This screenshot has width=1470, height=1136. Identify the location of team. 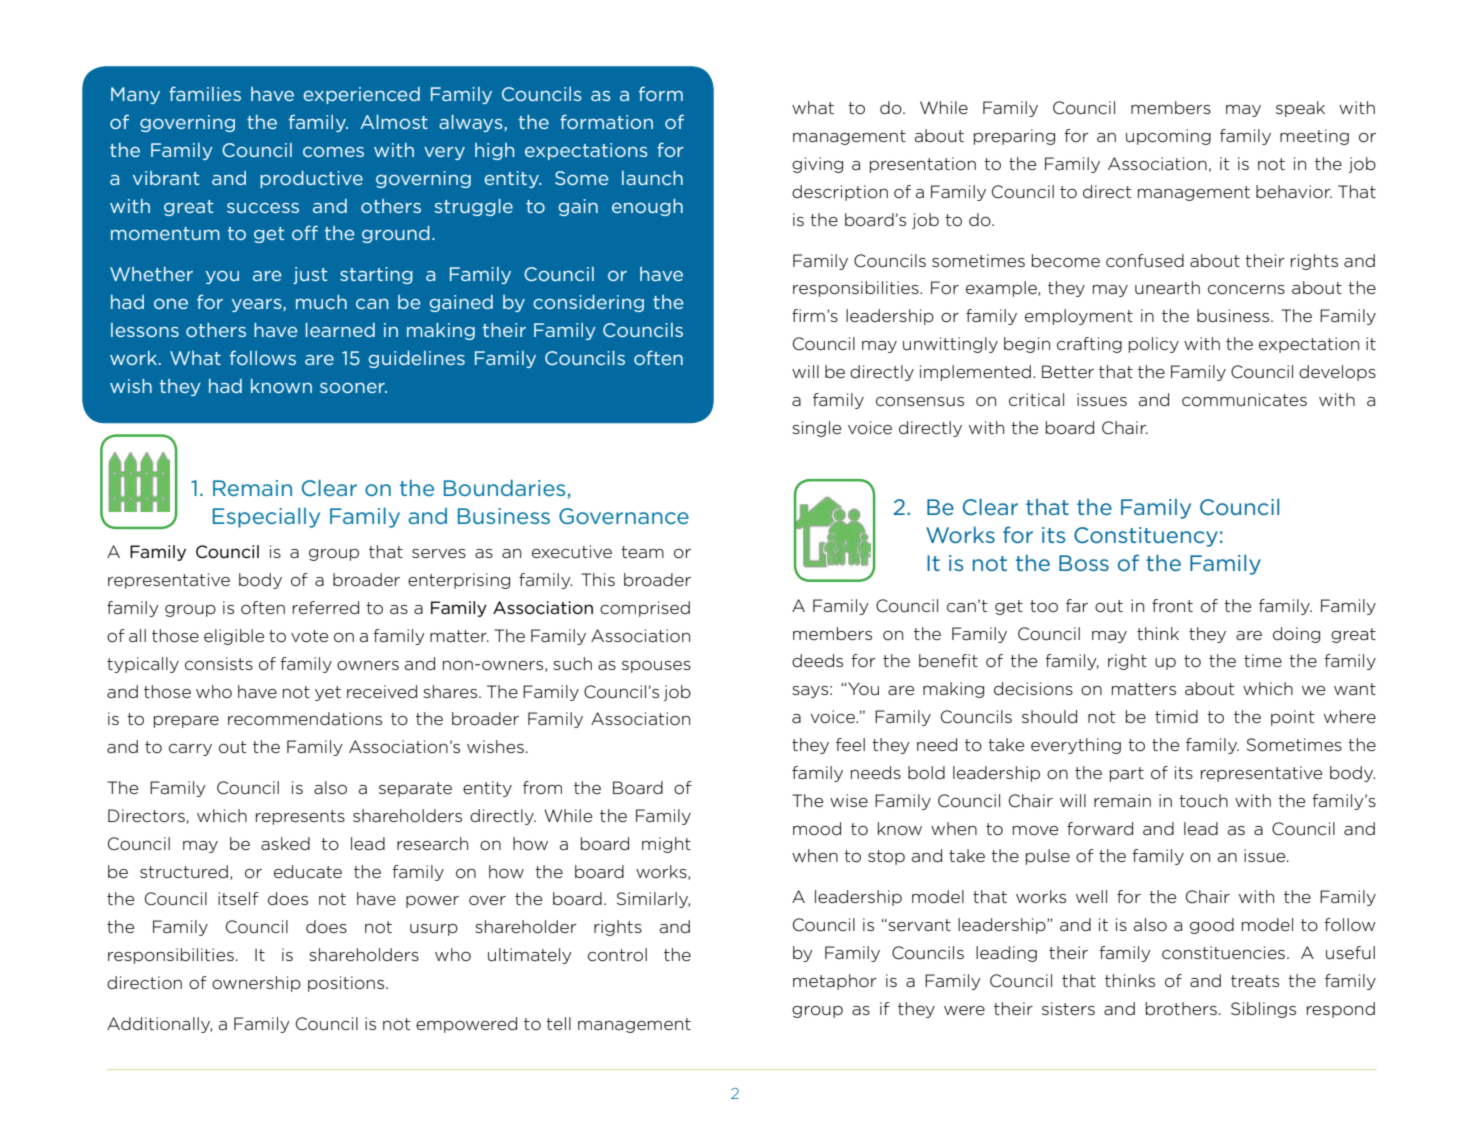
(642, 552).
